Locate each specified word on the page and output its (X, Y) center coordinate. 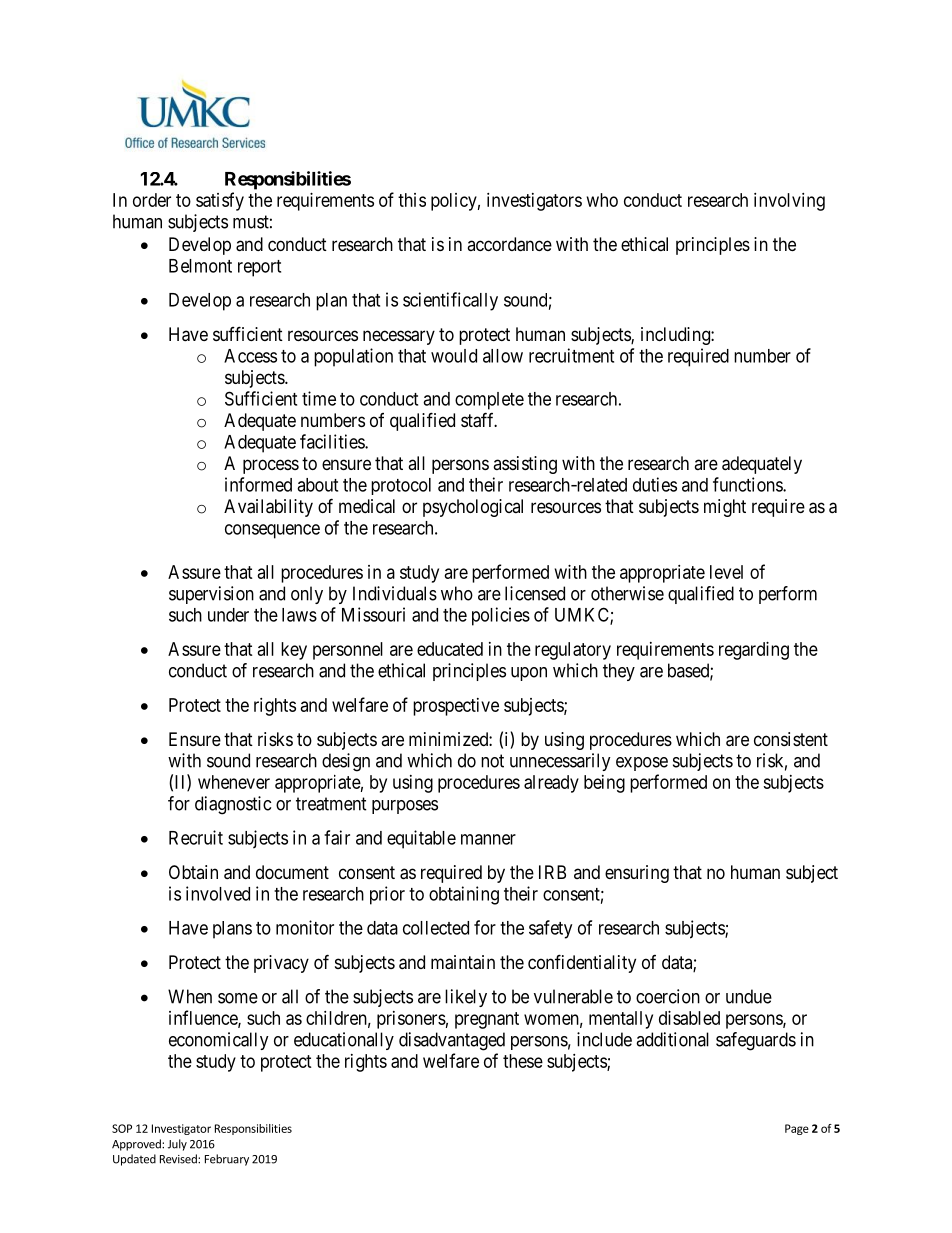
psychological (473, 508)
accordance (509, 244)
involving (789, 202)
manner (488, 839)
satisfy (220, 201)
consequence (272, 531)
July (177, 1145)
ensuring (637, 874)
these (523, 1061)
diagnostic (233, 805)
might (725, 508)
